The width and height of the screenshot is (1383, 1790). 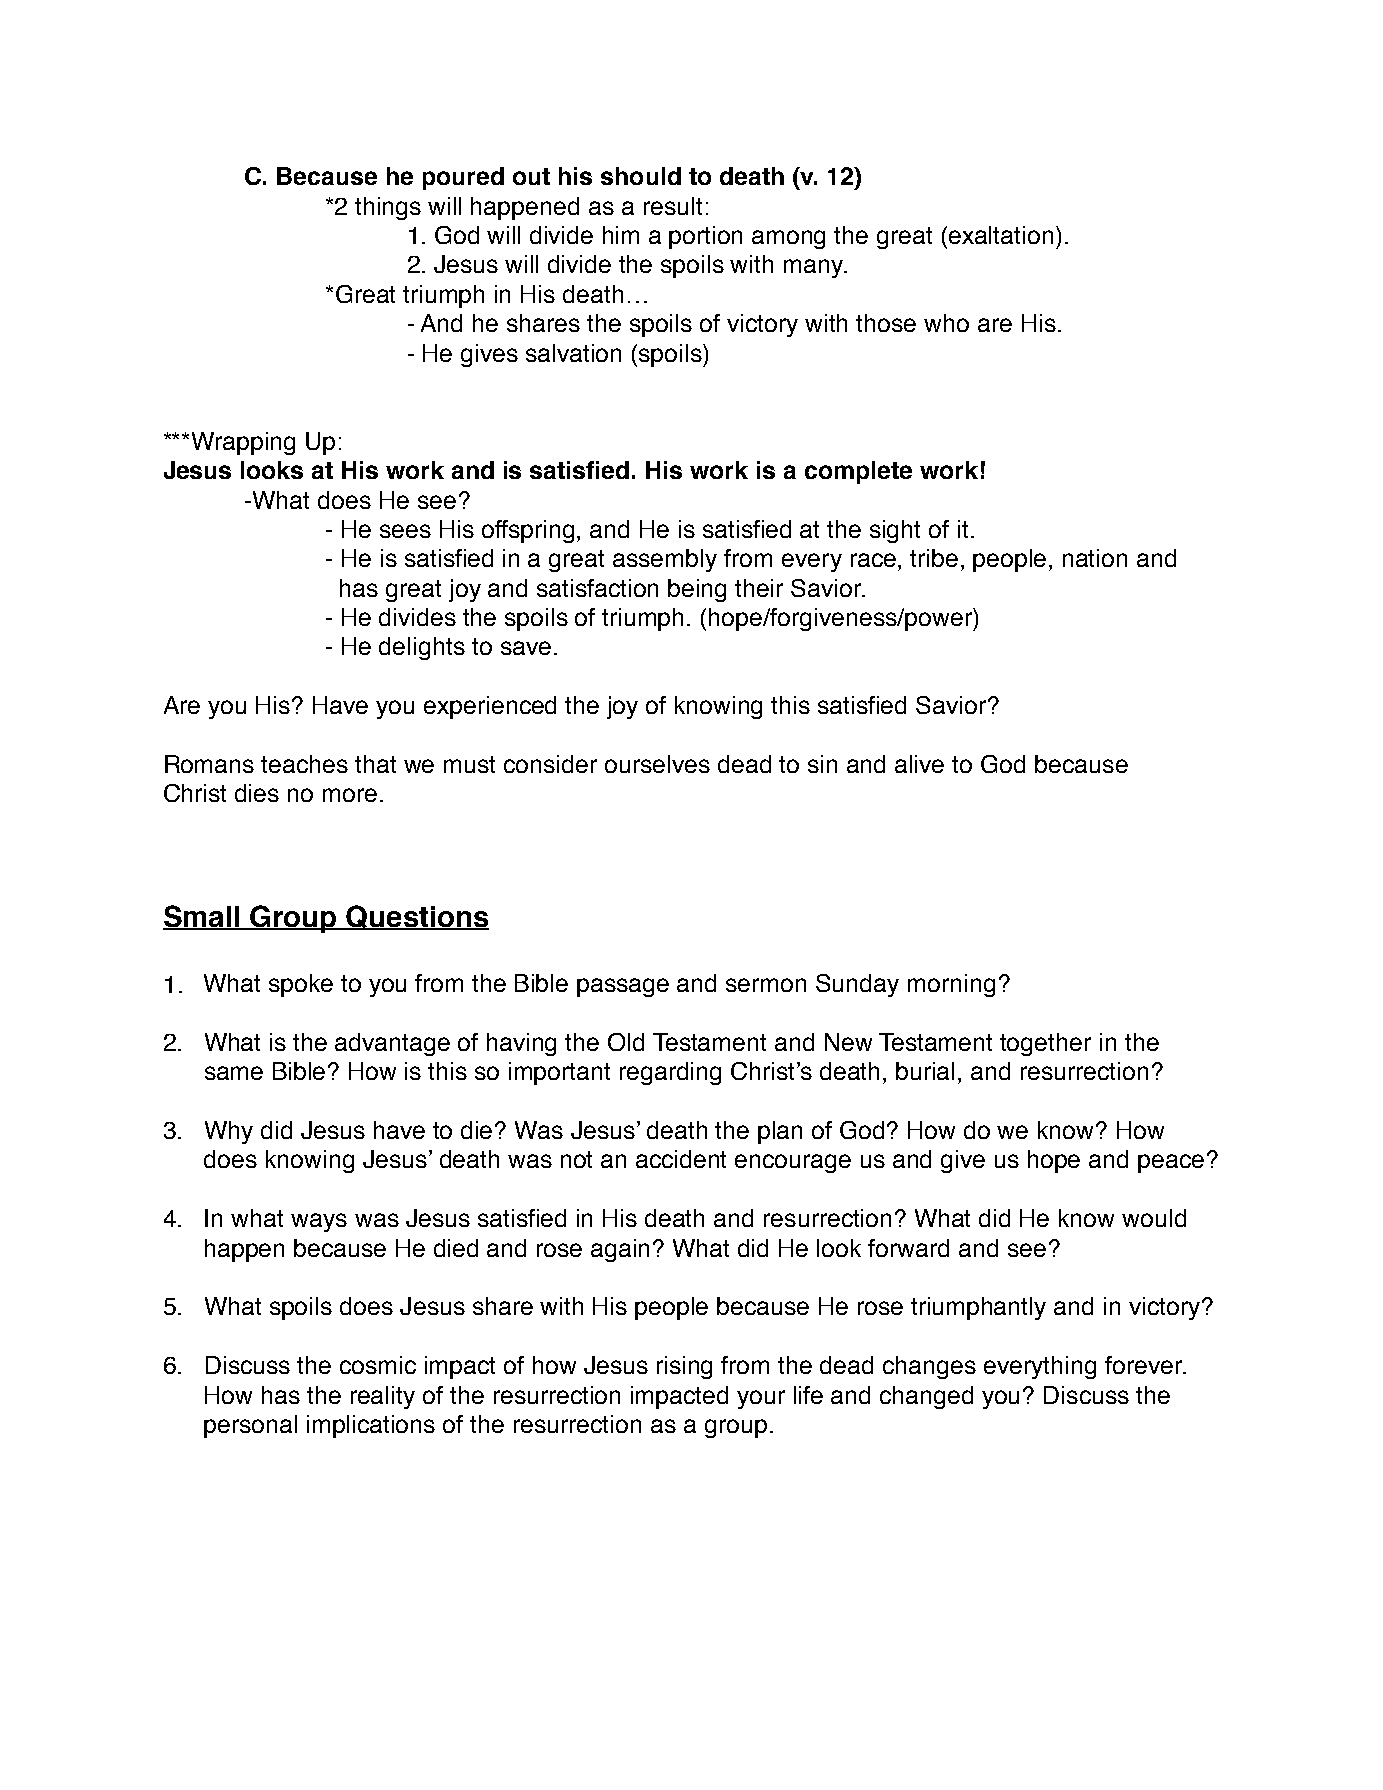 I want to click on more, so click(x=350, y=795).
